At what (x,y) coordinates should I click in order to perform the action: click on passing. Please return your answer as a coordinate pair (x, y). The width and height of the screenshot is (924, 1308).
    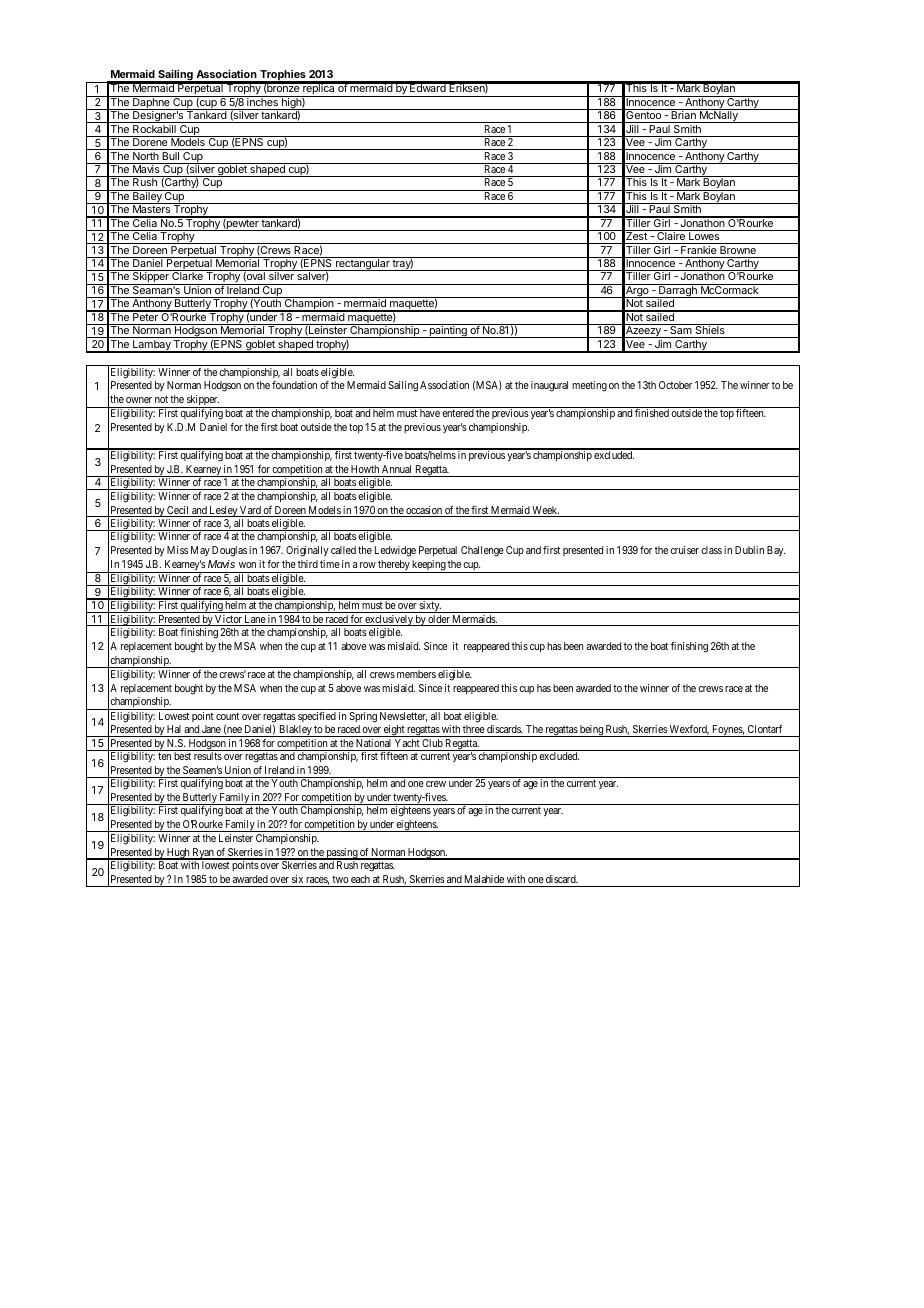
    Looking at the image, I should click on (341, 854).
